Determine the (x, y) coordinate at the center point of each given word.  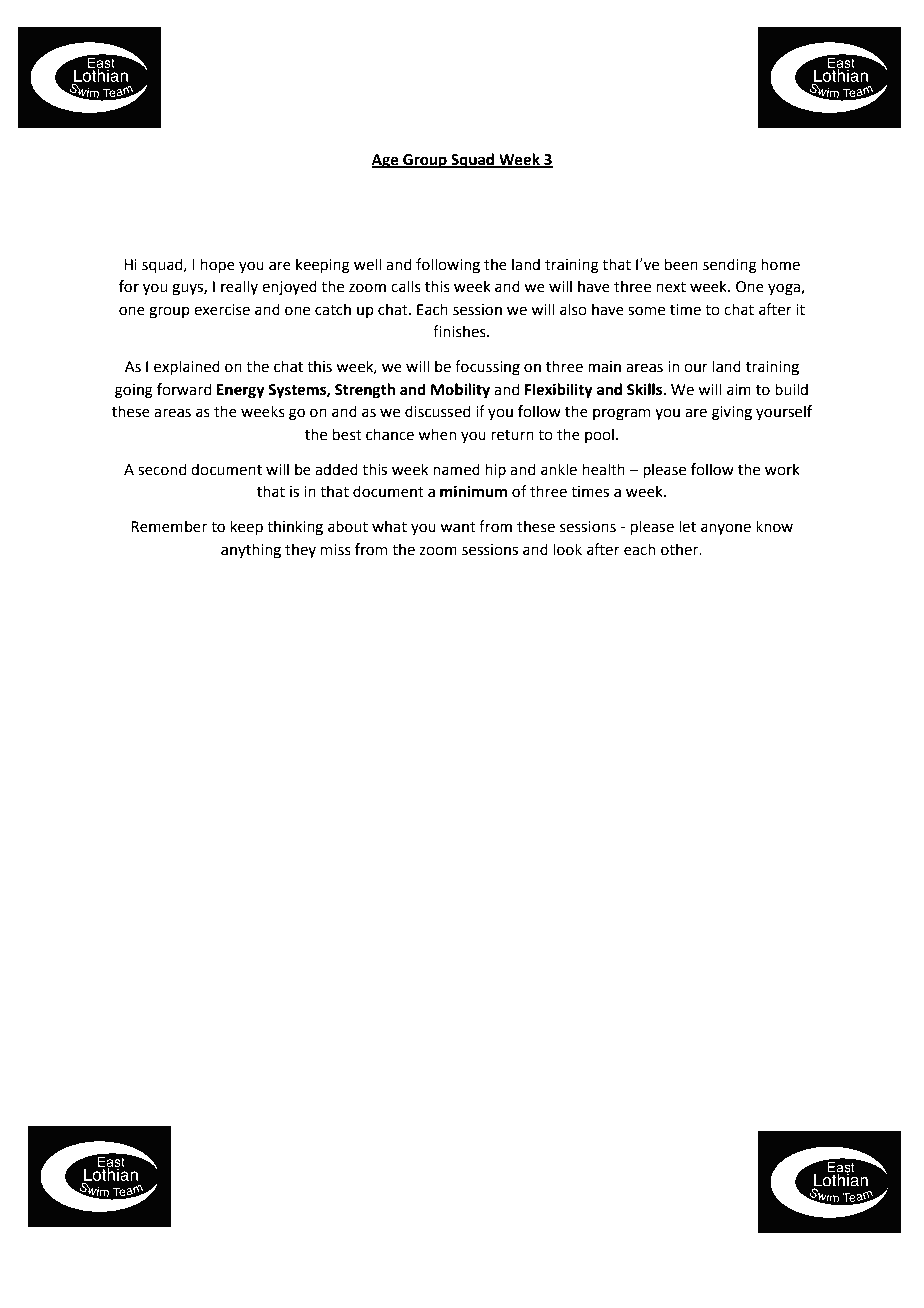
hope (218, 265)
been (681, 264)
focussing (487, 368)
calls (406, 286)
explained (187, 367)
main (604, 367)
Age (386, 161)
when (437, 434)
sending (730, 266)
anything (251, 551)
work (782, 469)
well (367, 264)
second (162, 469)
